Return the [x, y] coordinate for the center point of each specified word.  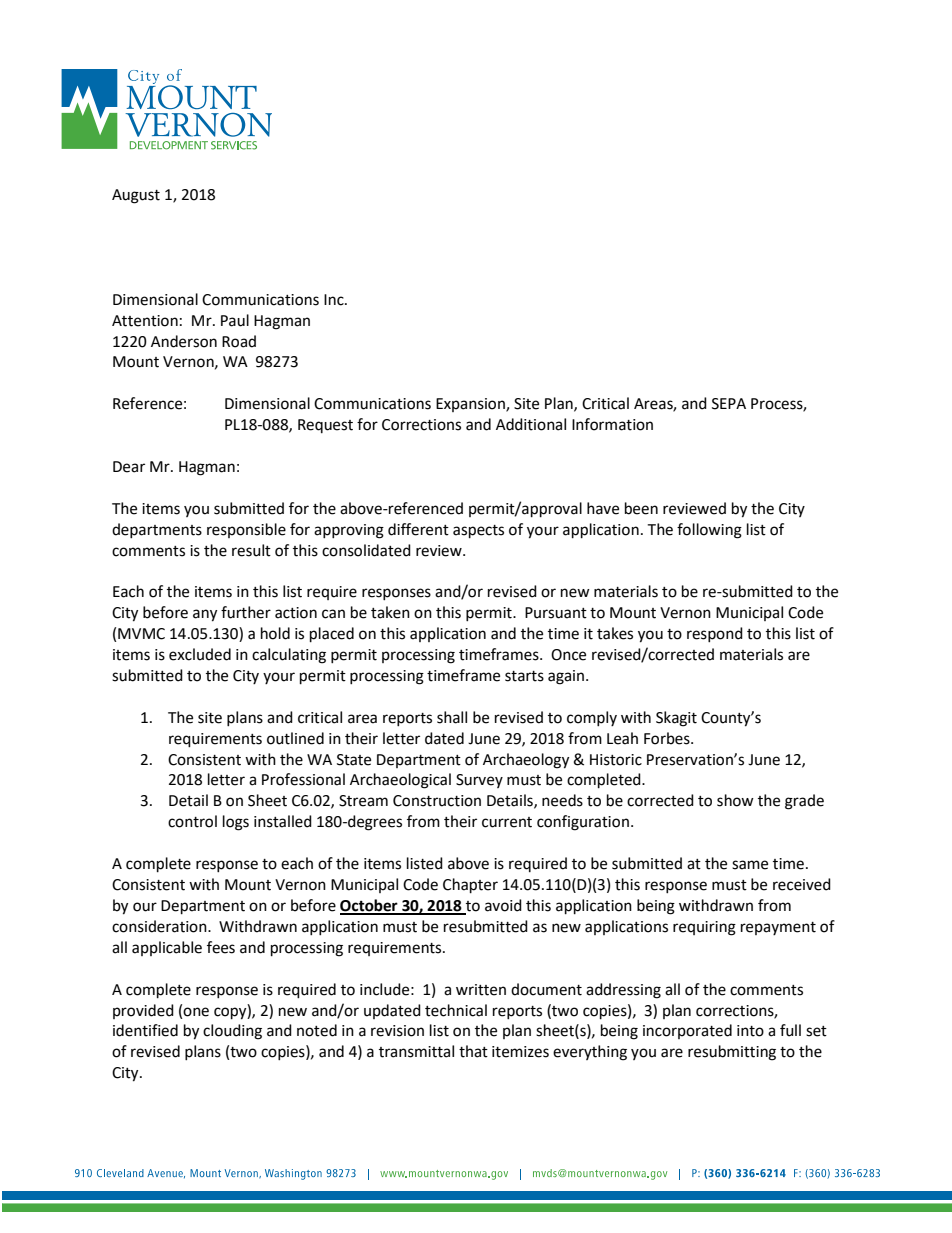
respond [715, 634]
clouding [232, 1032]
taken [390, 612]
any [205, 615]
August [136, 196]
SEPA [729, 404]
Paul [235, 320]
